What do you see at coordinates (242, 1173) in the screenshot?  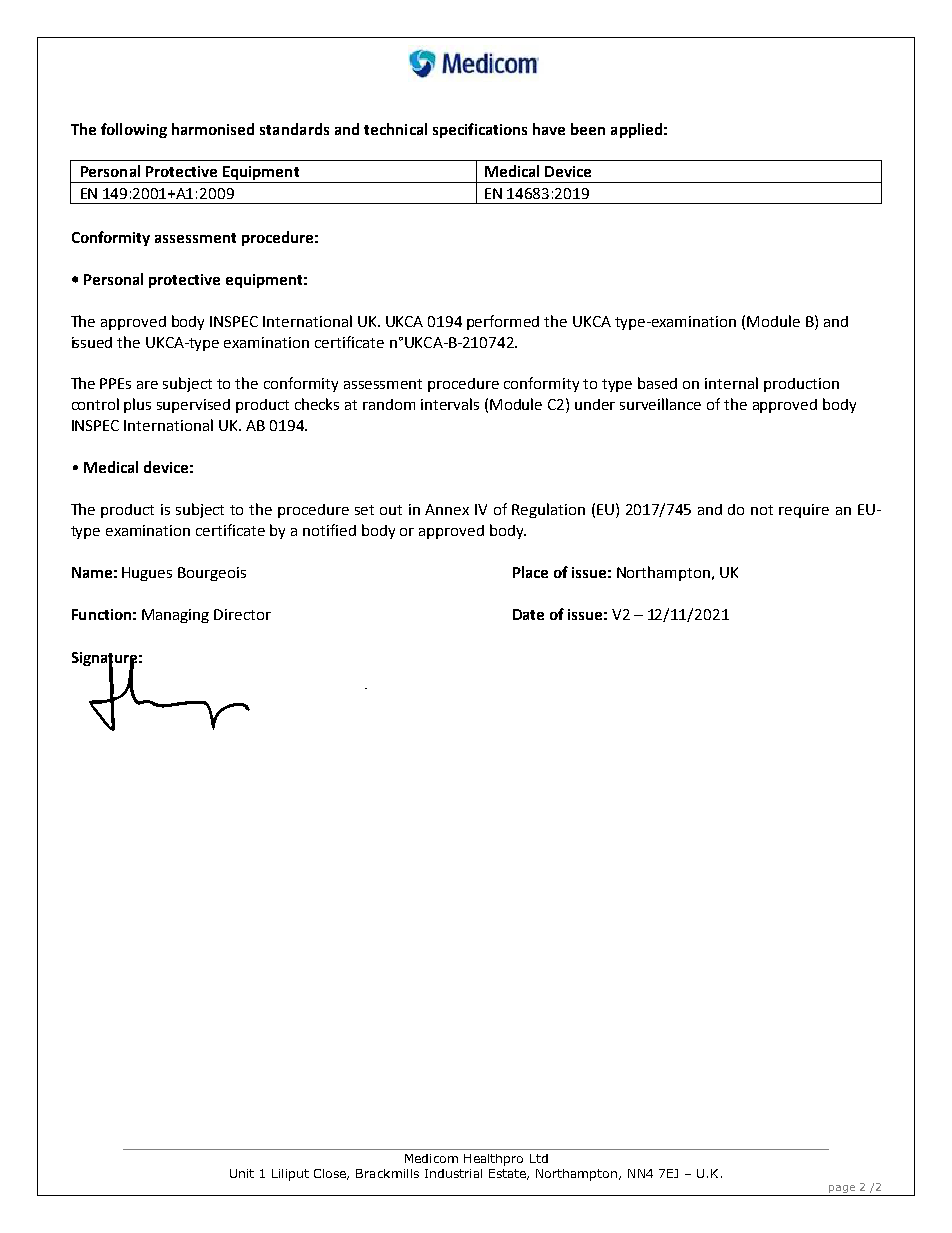 I see `Unit` at bounding box center [242, 1173].
